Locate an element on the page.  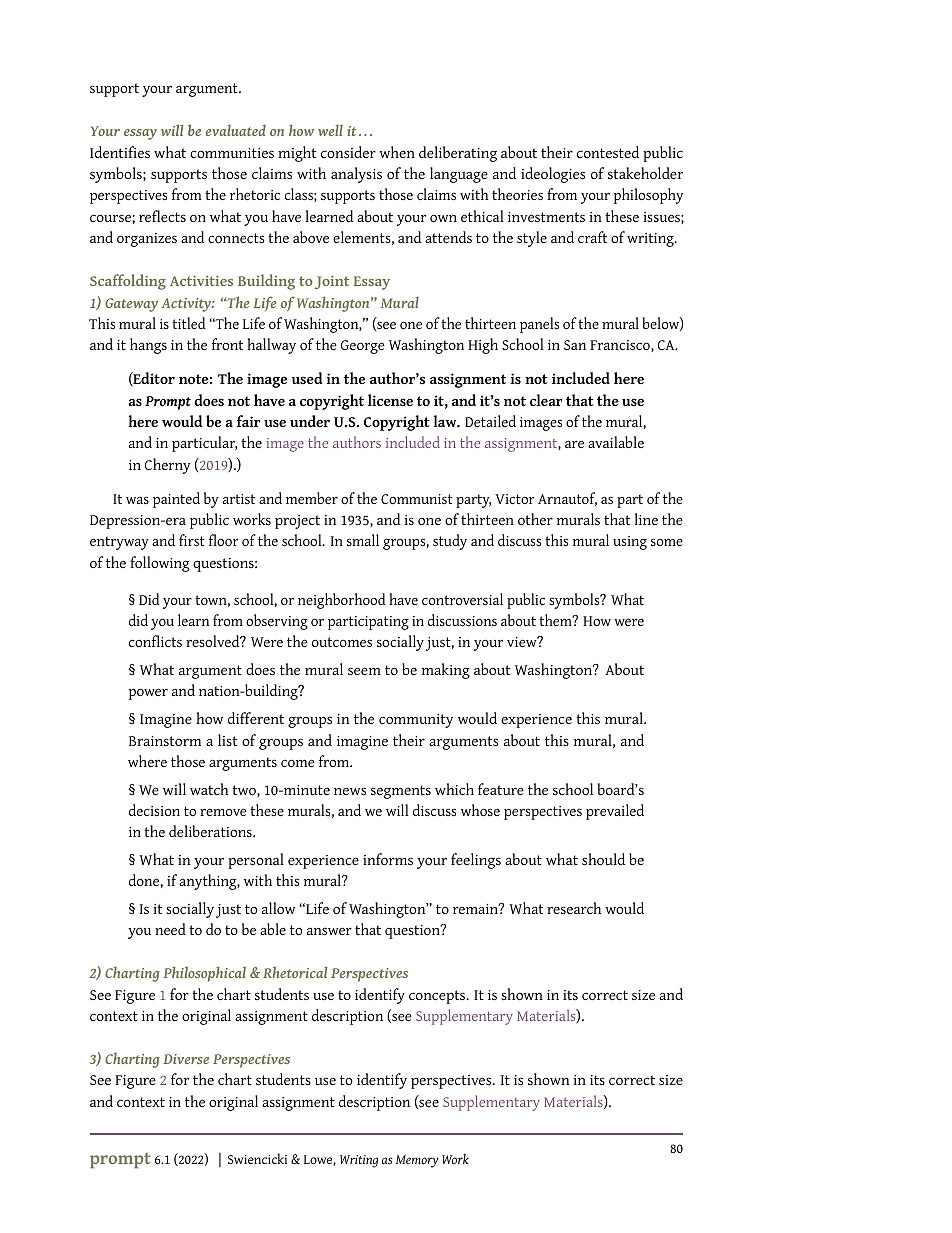
conflicts is located at coordinates (155, 641).
